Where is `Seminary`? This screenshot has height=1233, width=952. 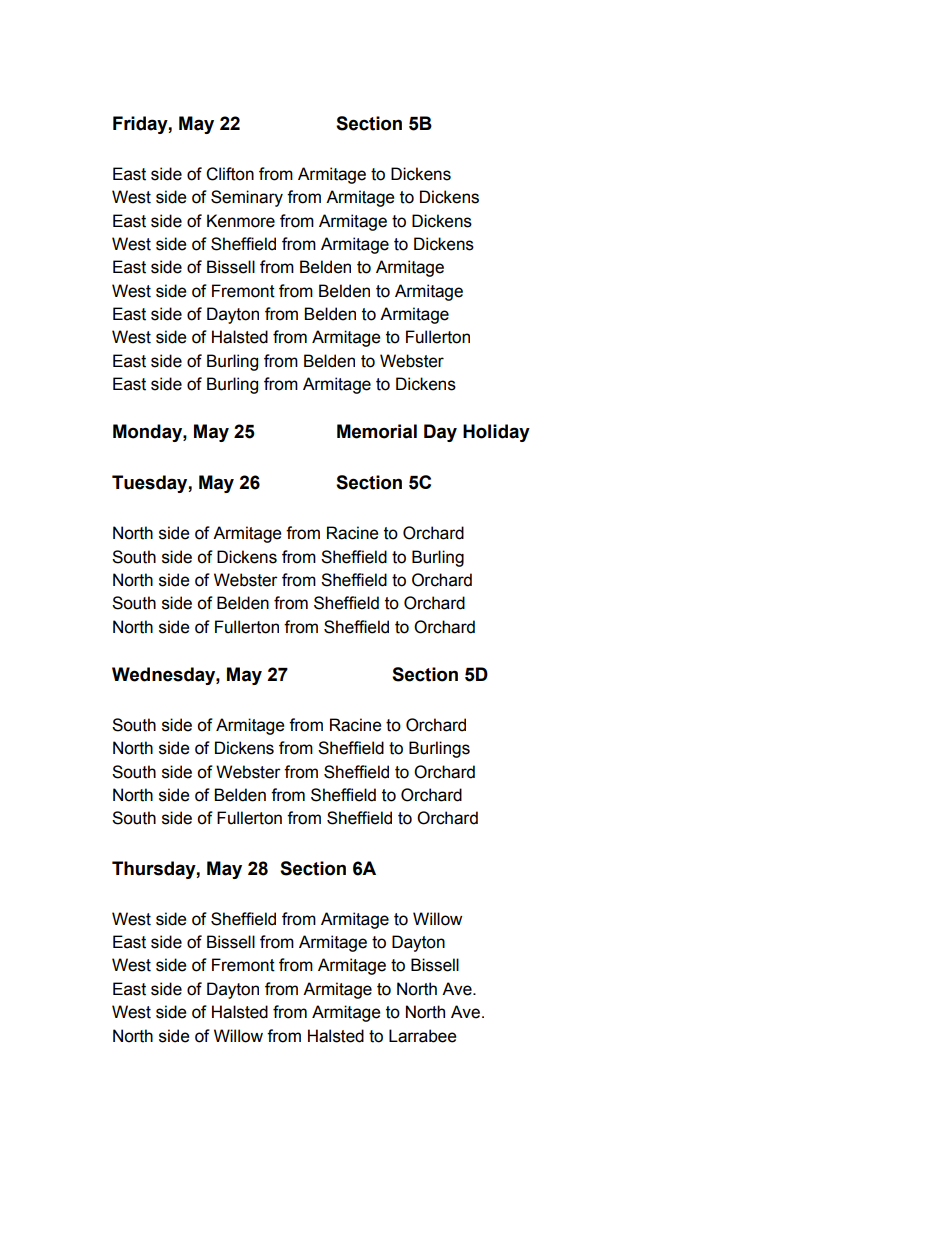 Seminary is located at coordinates (247, 198).
